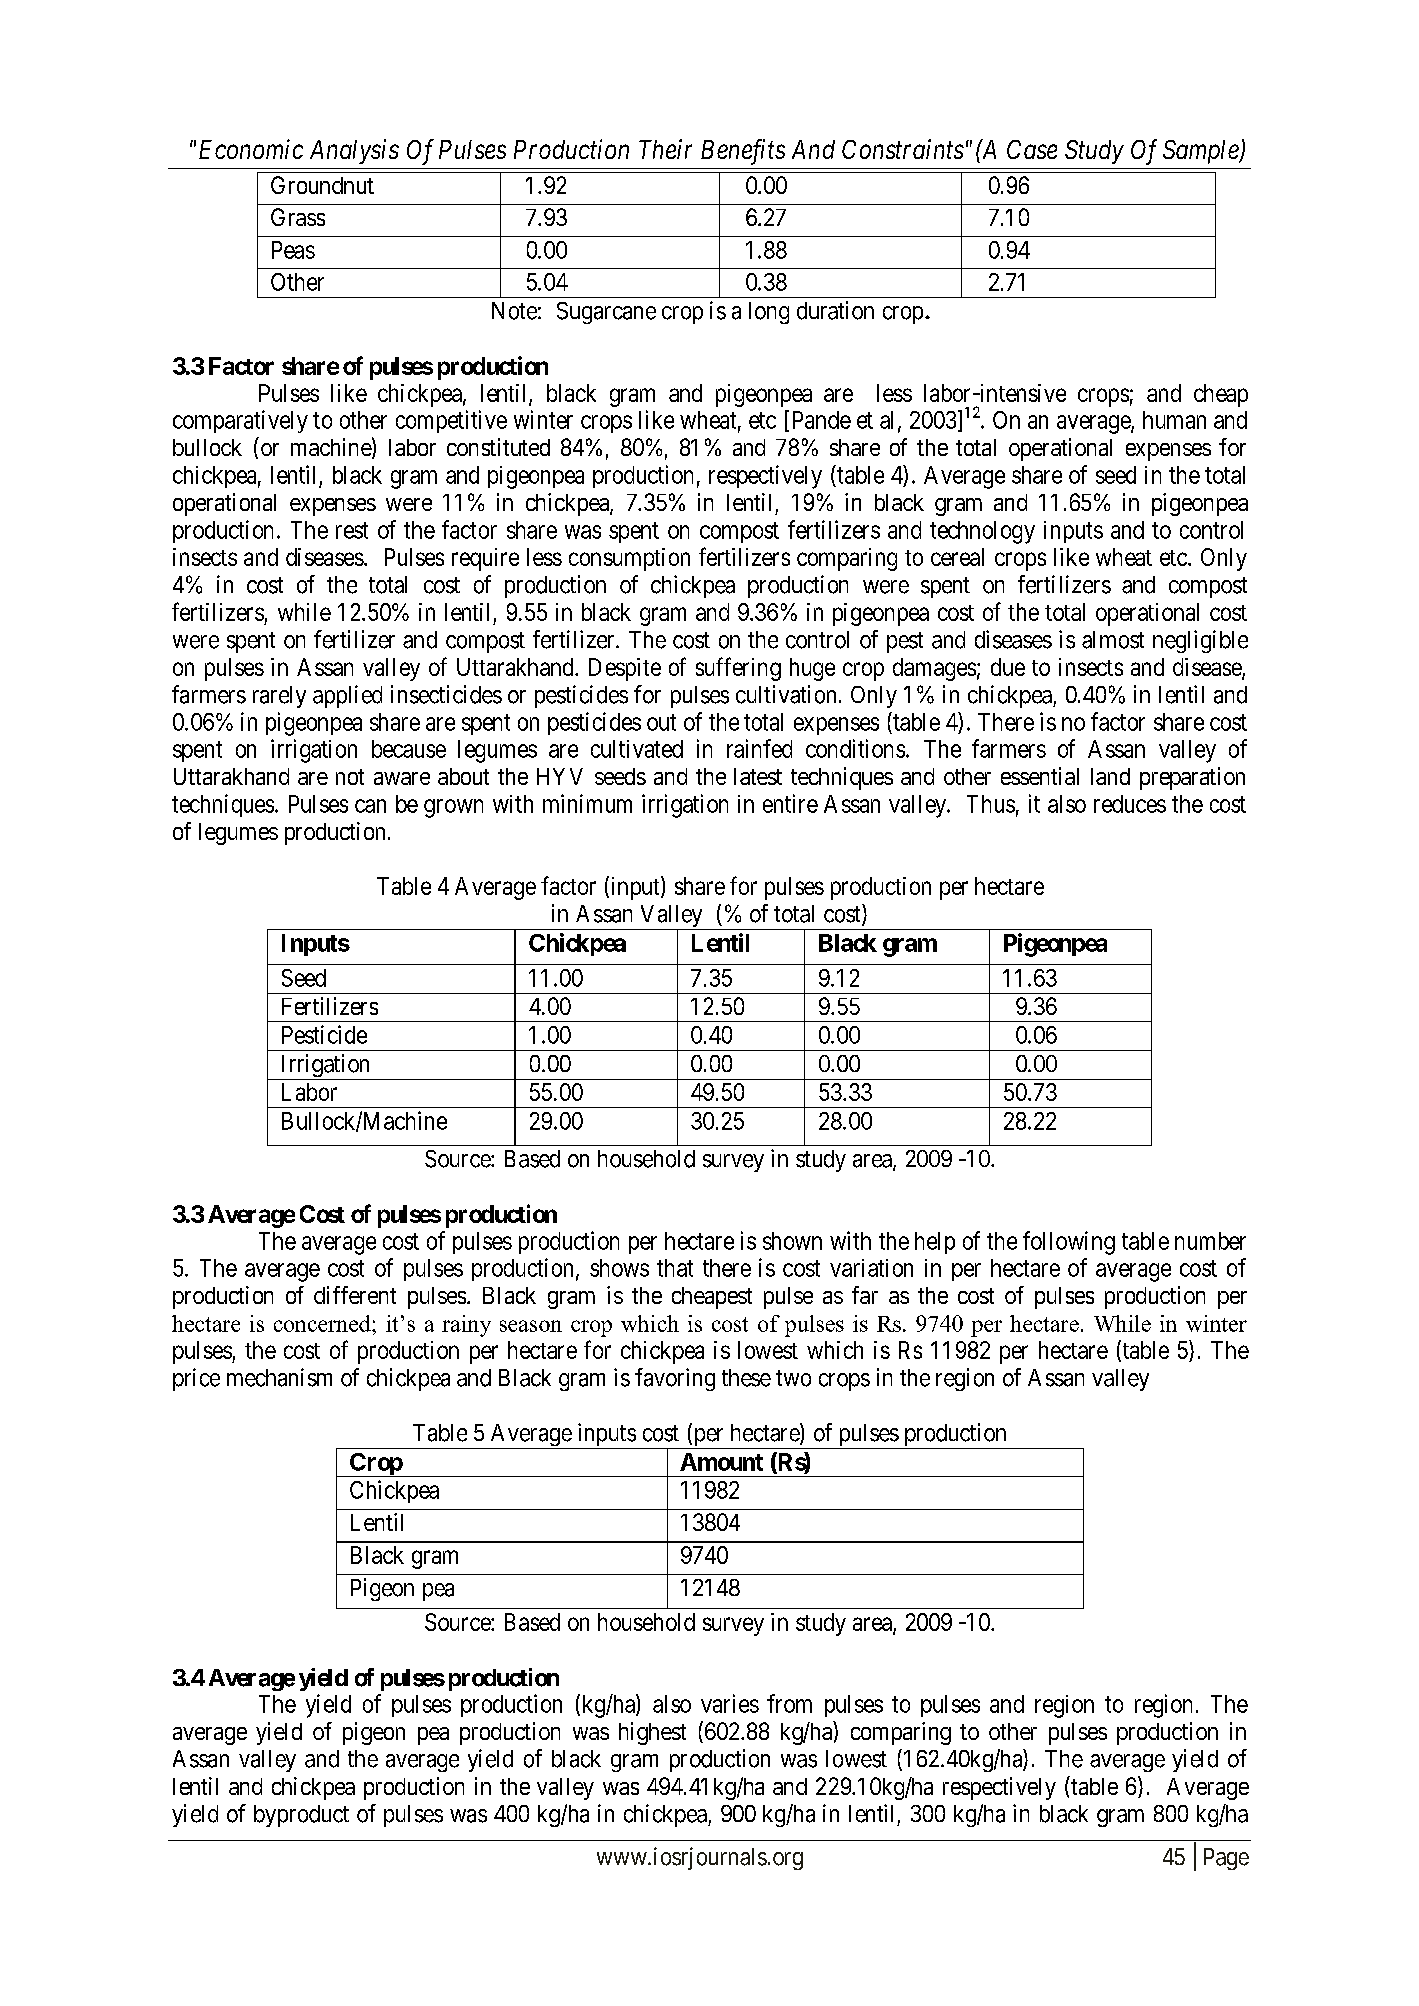  I want to click on byproduct, so click(301, 1816).
